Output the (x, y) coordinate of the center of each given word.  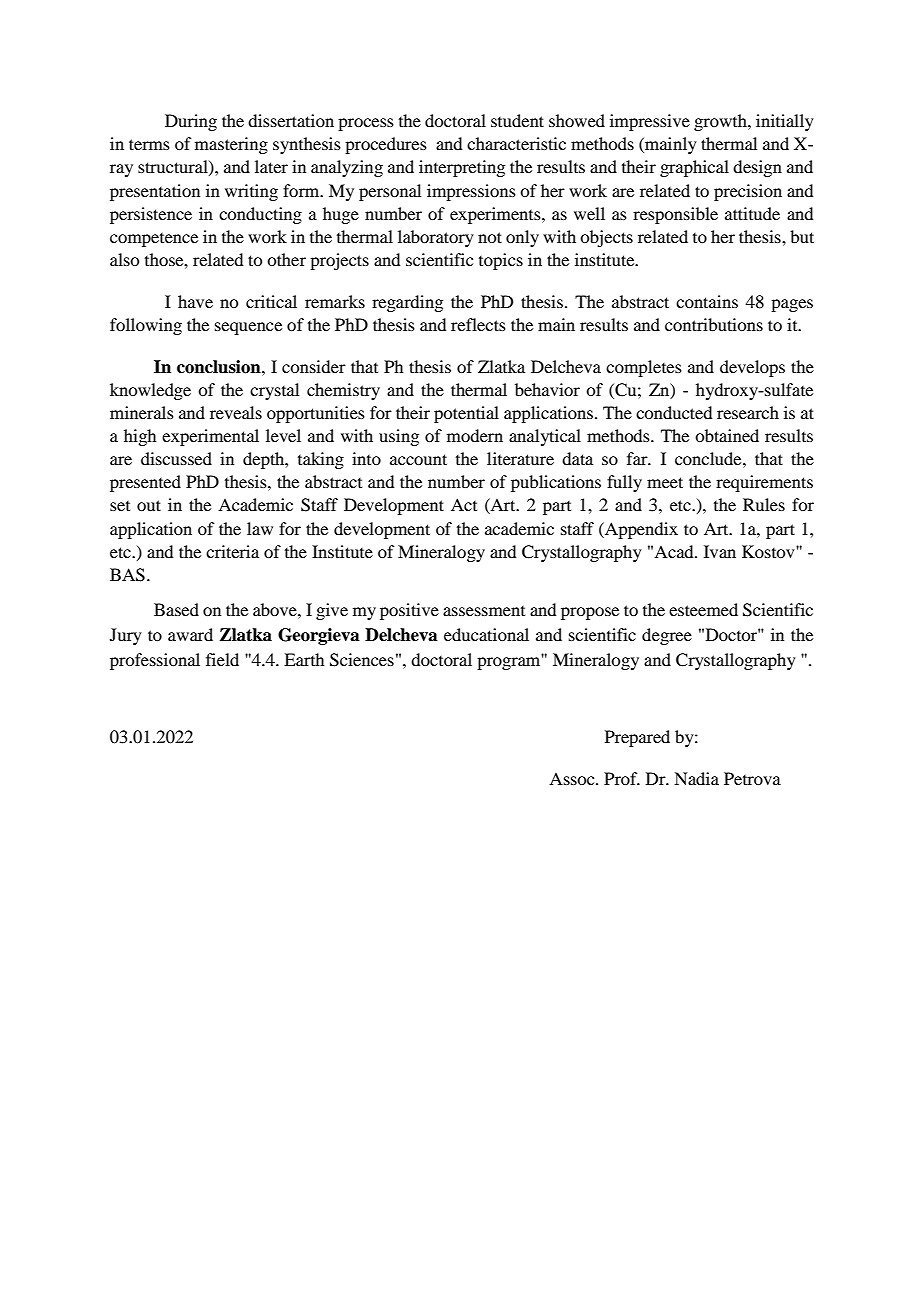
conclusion (220, 367)
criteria (232, 551)
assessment (484, 611)
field (222, 659)
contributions (714, 324)
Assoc (573, 778)
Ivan (720, 551)
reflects (478, 324)
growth (721, 122)
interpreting (462, 168)
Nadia (696, 778)
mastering (231, 145)
